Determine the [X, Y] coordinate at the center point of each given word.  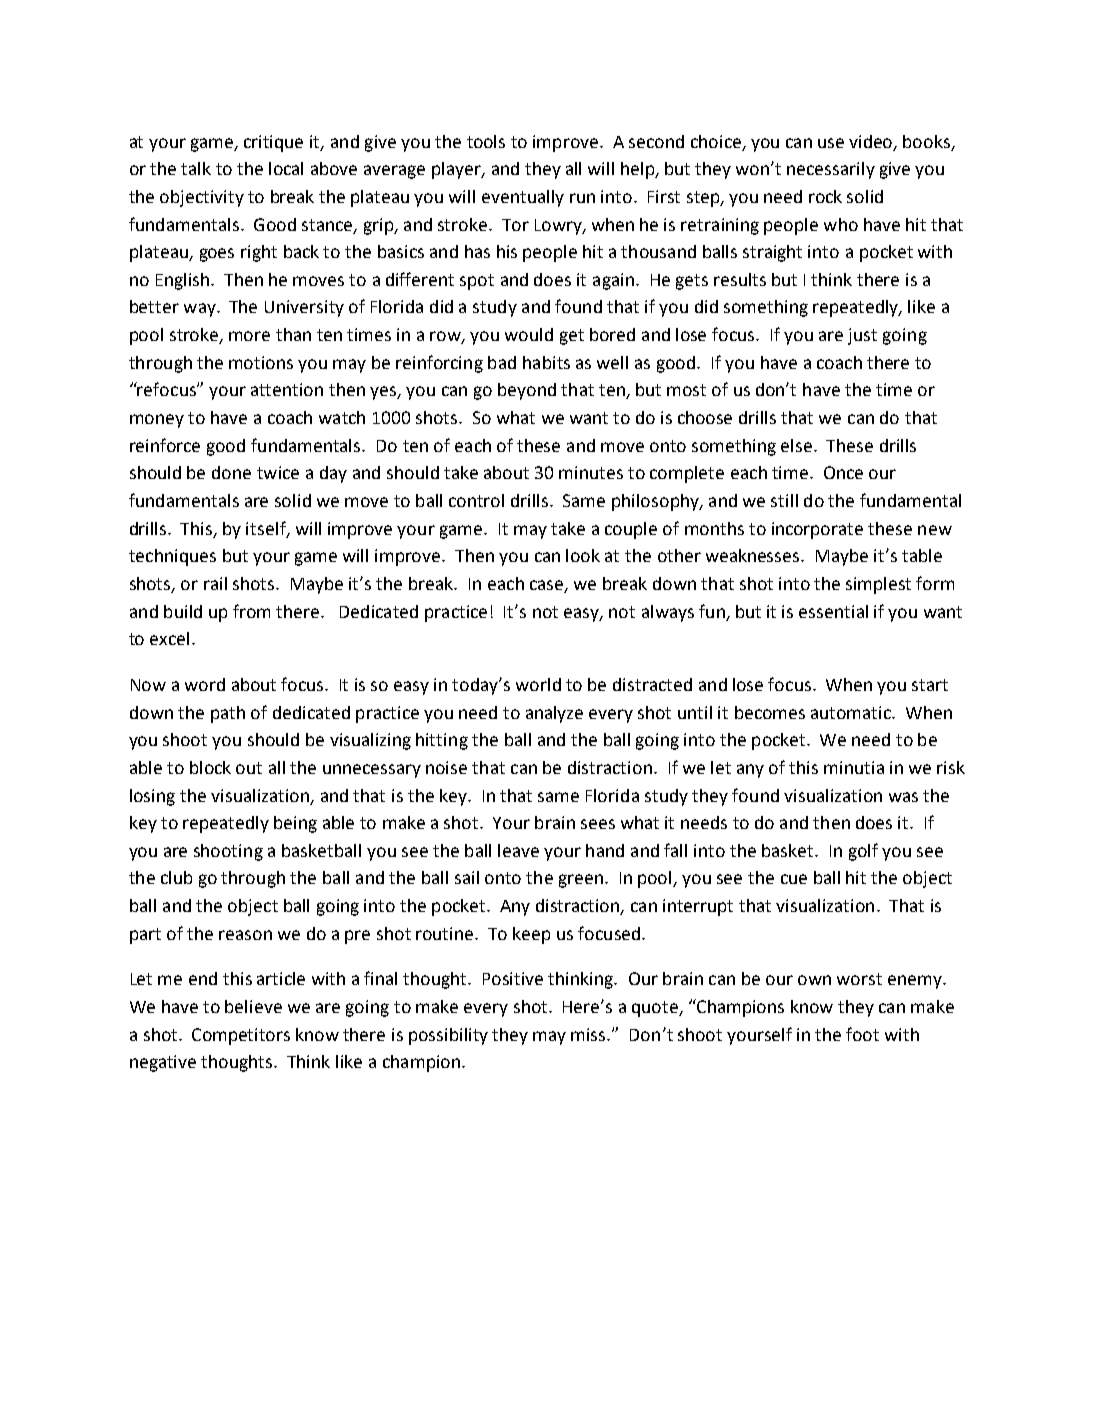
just [862, 336]
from [251, 611]
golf [863, 852]
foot [862, 1034]
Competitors [241, 1036]
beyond [527, 391]
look [583, 555]
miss [590, 1034]
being [295, 824]
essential [833, 611]
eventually [523, 198]
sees [598, 824]
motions [261, 362]
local [286, 168]
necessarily [831, 170]
